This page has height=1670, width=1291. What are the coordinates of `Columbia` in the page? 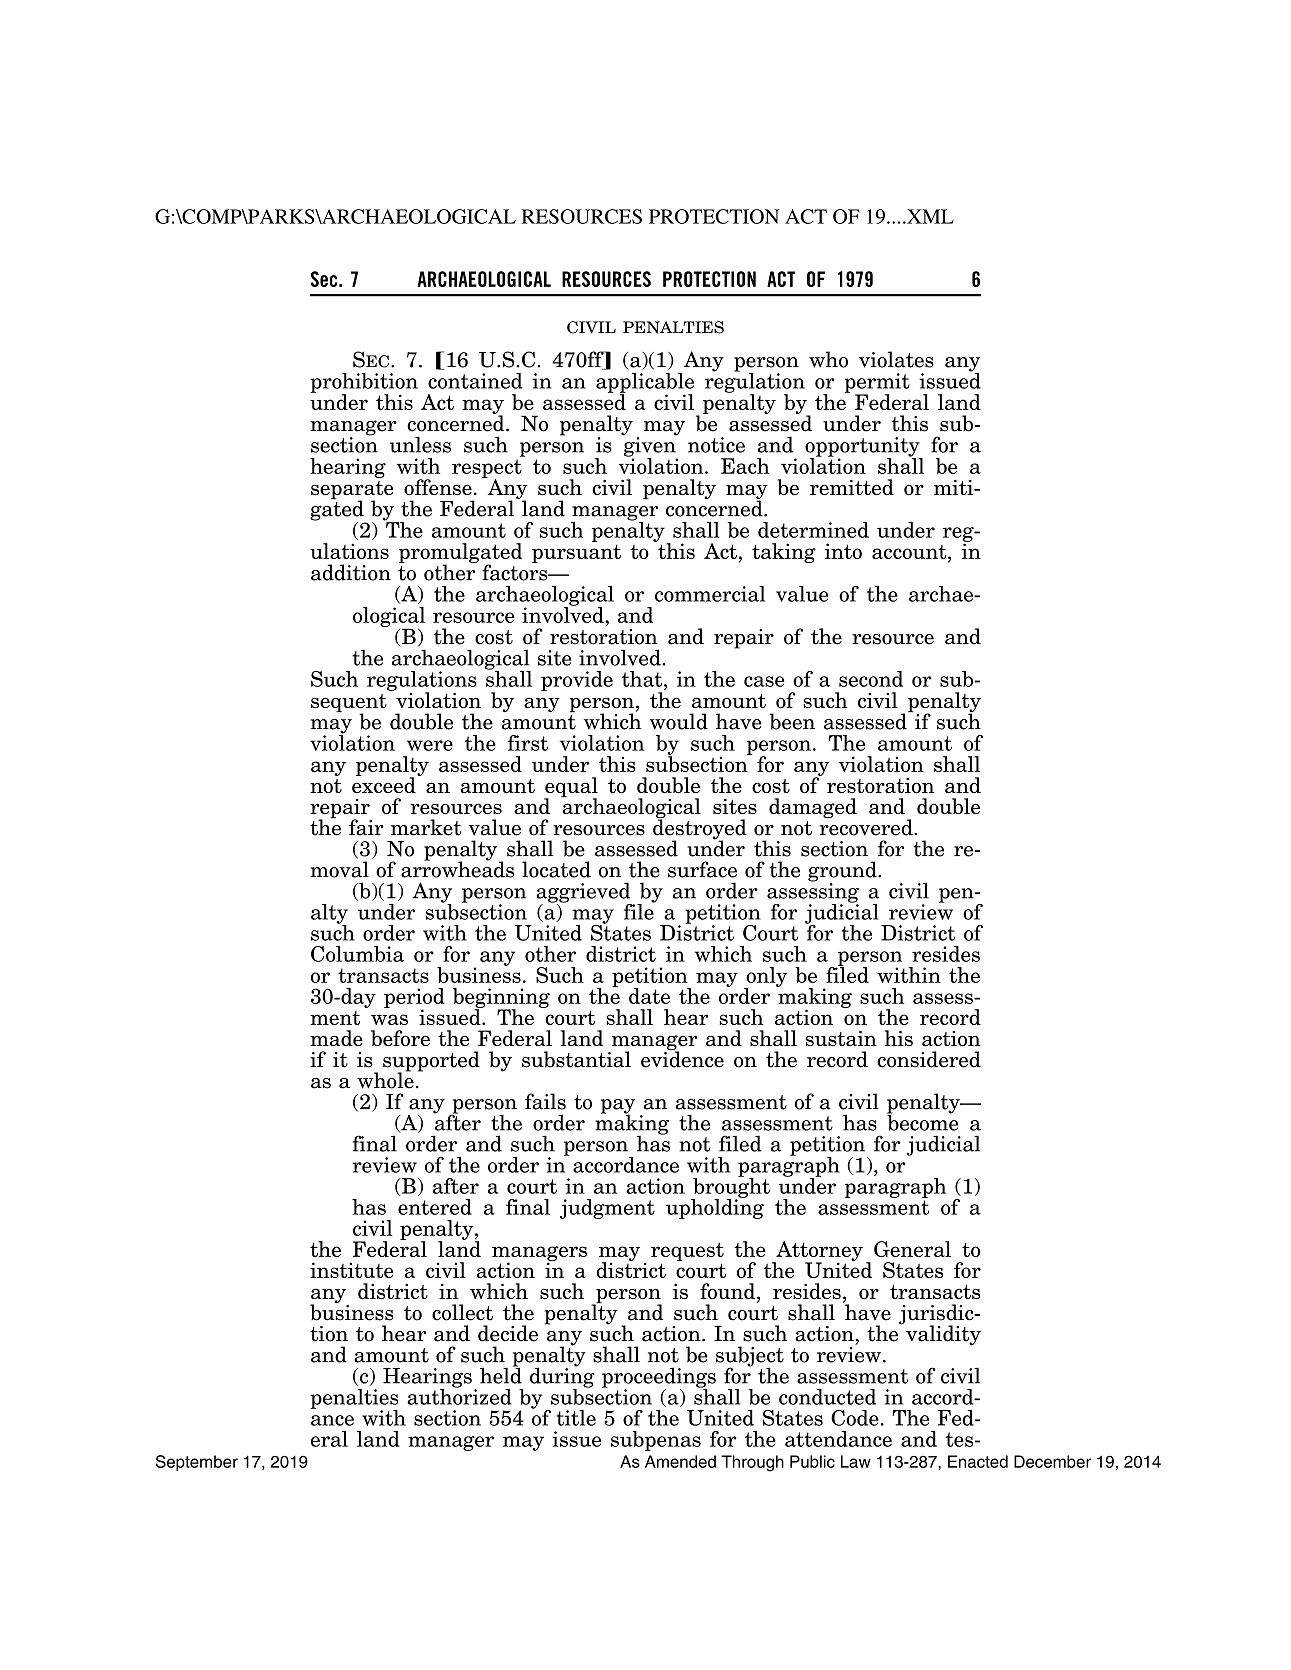 It's located at (357, 954).
